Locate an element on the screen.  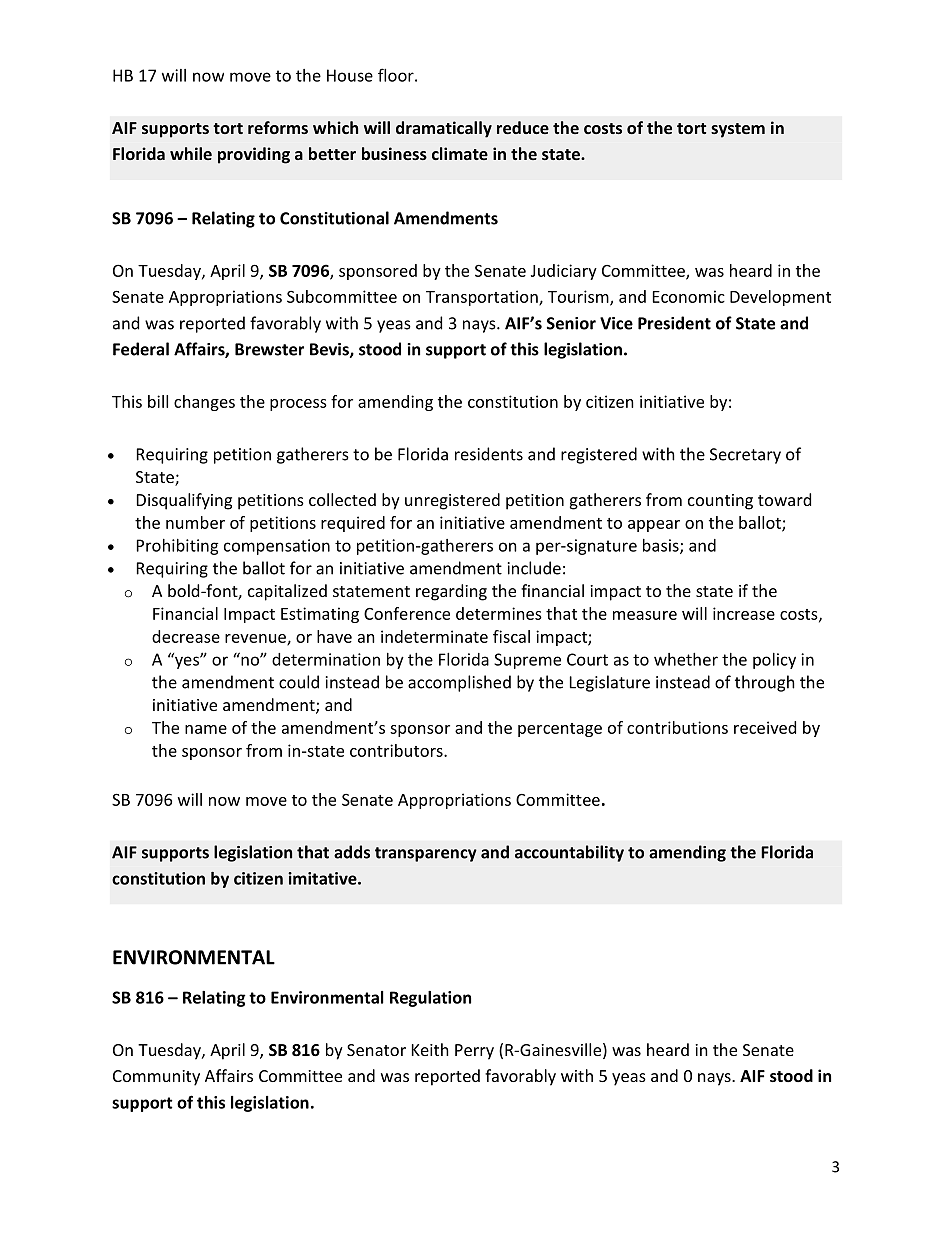
basis is located at coordinates (662, 546).
